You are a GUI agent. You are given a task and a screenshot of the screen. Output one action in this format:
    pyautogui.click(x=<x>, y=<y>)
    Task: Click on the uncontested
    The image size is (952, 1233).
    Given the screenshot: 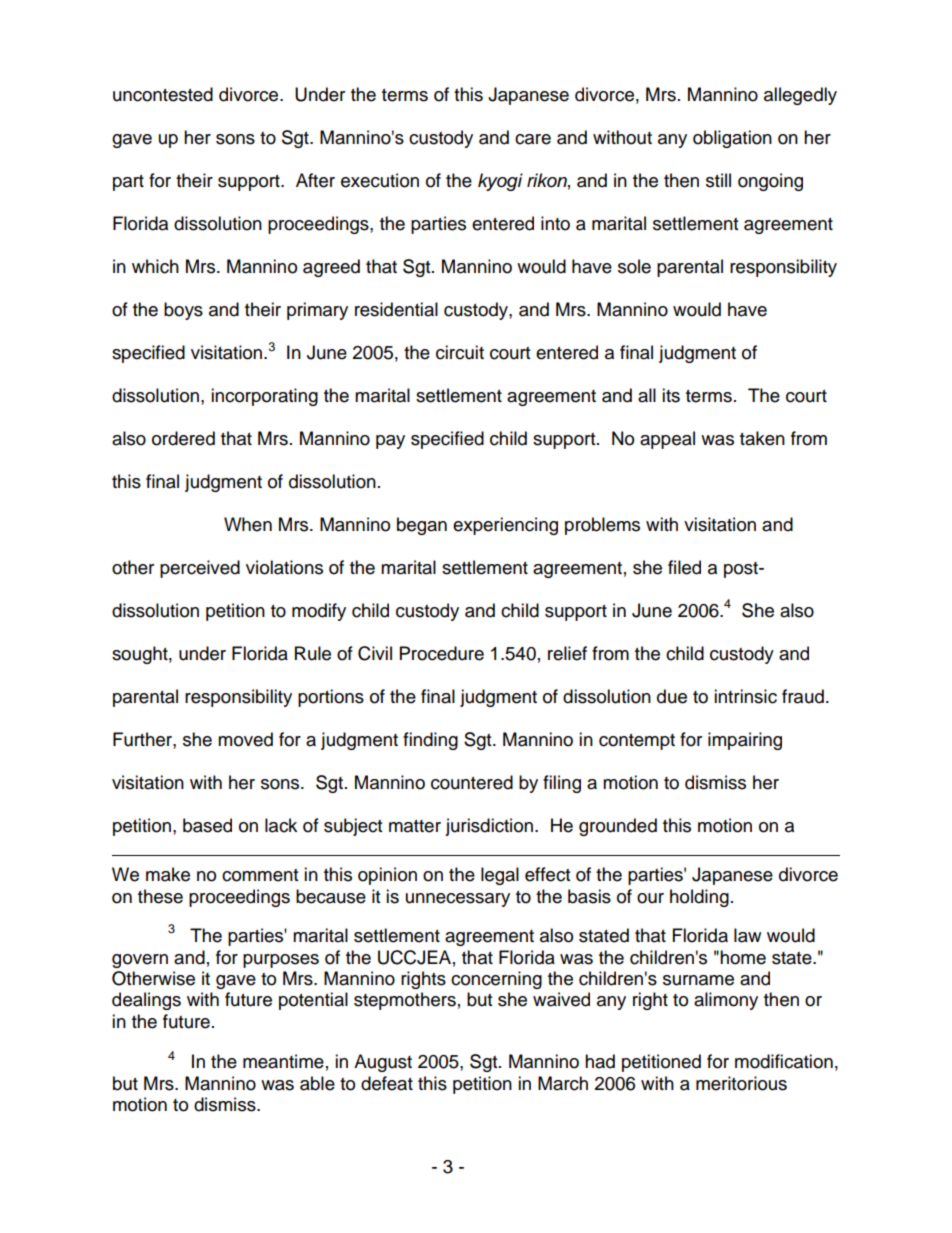 What is the action you would take?
    pyautogui.click(x=163, y=94)
